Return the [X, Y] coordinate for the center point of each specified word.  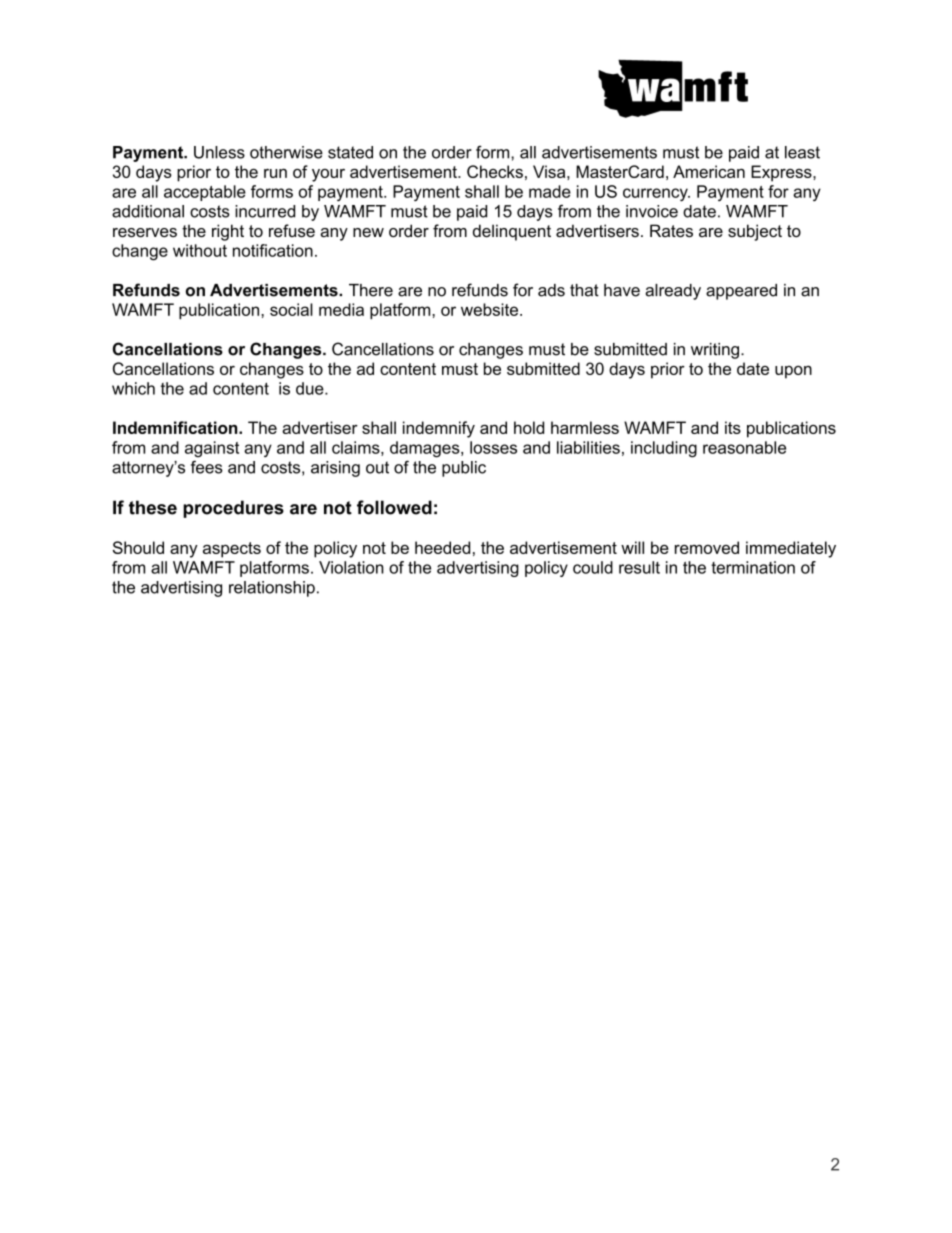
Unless [219, 152]
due [311, 388]
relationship [272, 589]
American [709, 171]
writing [715, 351]
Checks [495, 171]
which [133, 388]
